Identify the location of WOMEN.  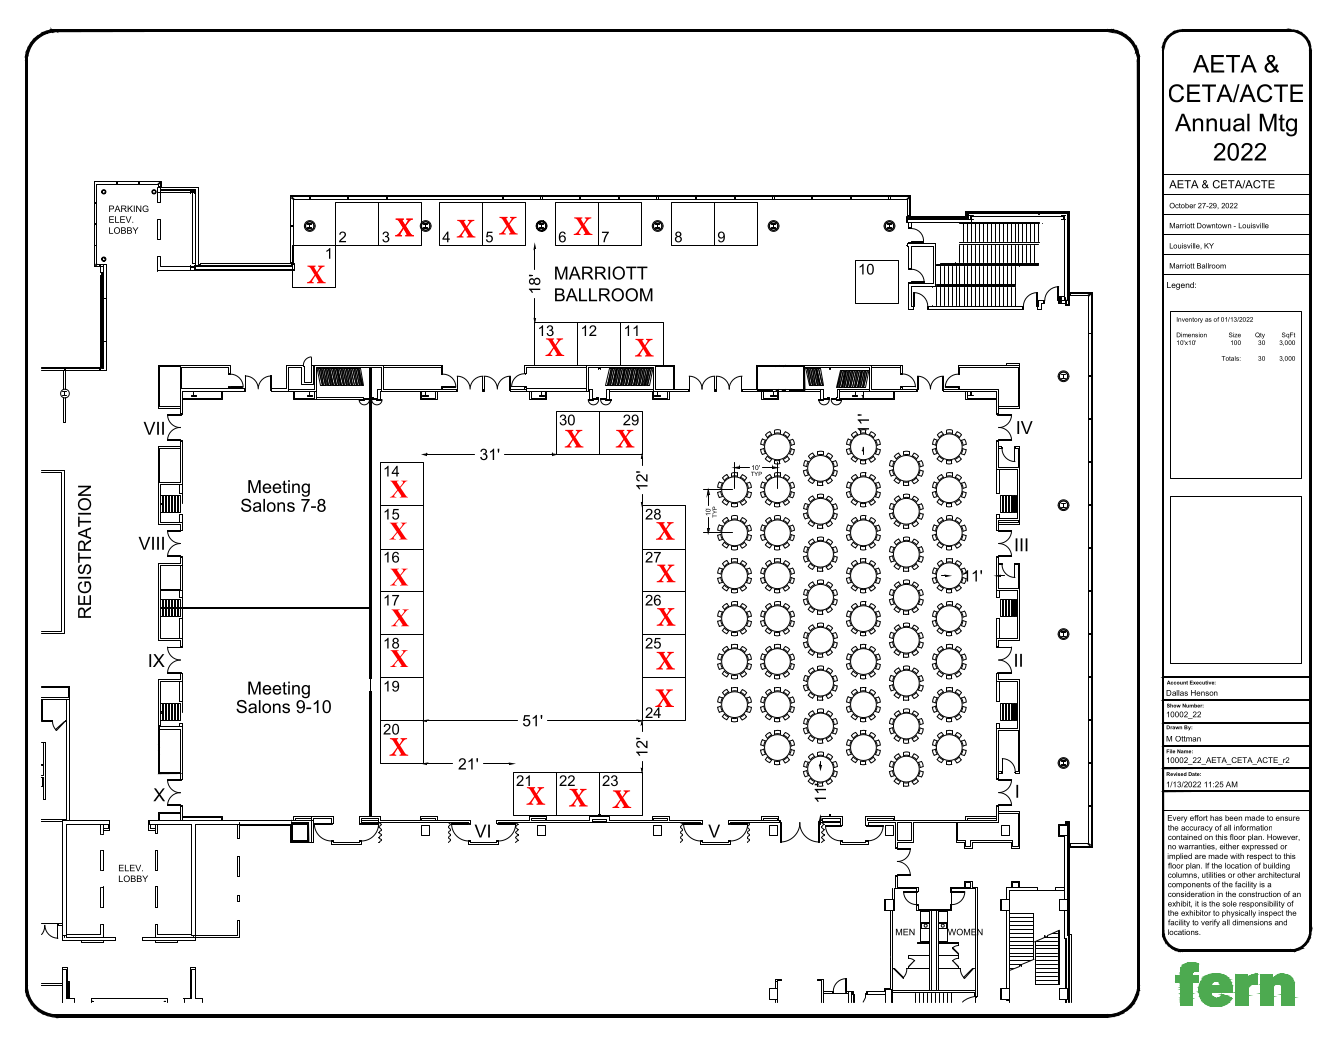
(964, 932).
